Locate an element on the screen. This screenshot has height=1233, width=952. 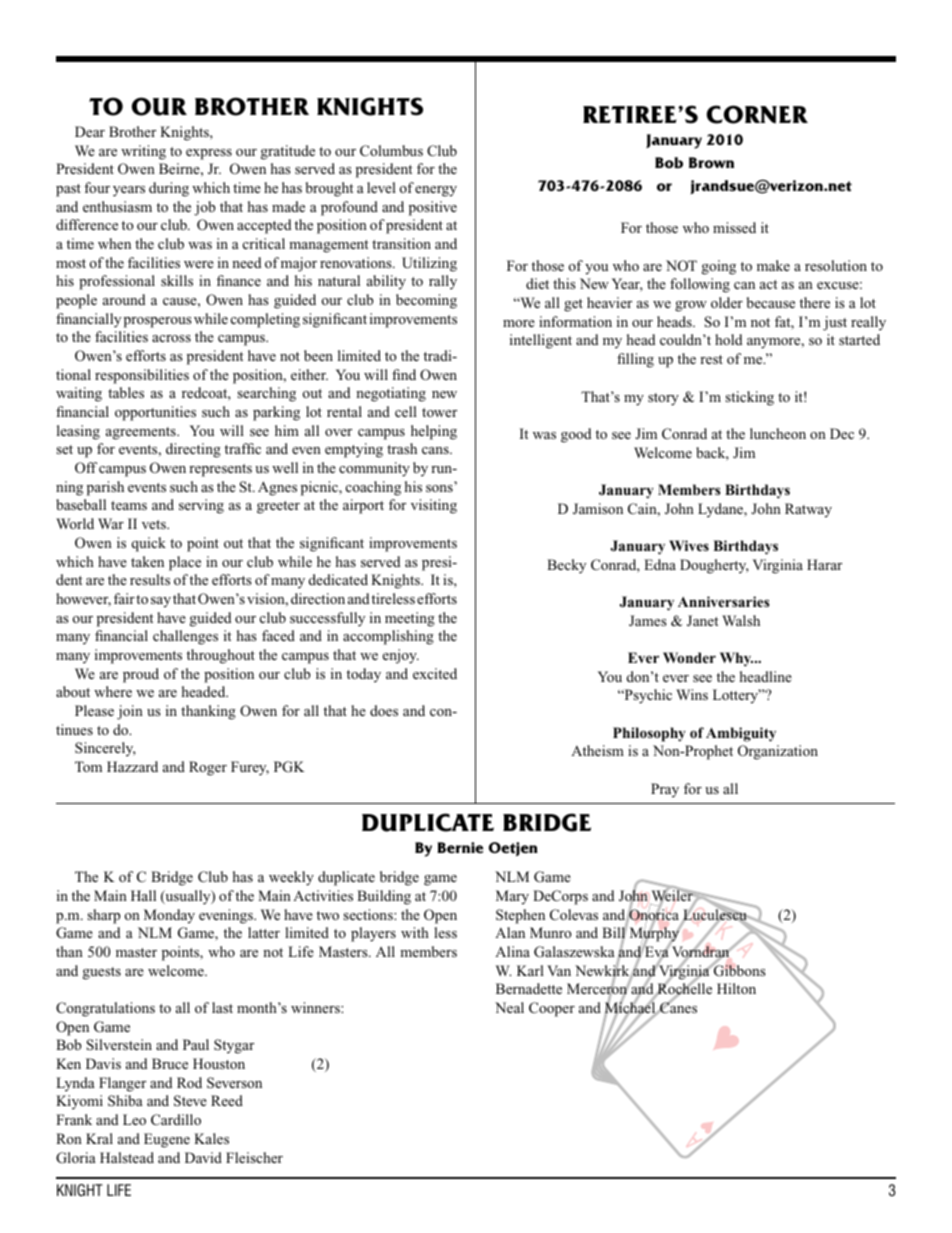
Alan is located at coordinates (510, 932).
